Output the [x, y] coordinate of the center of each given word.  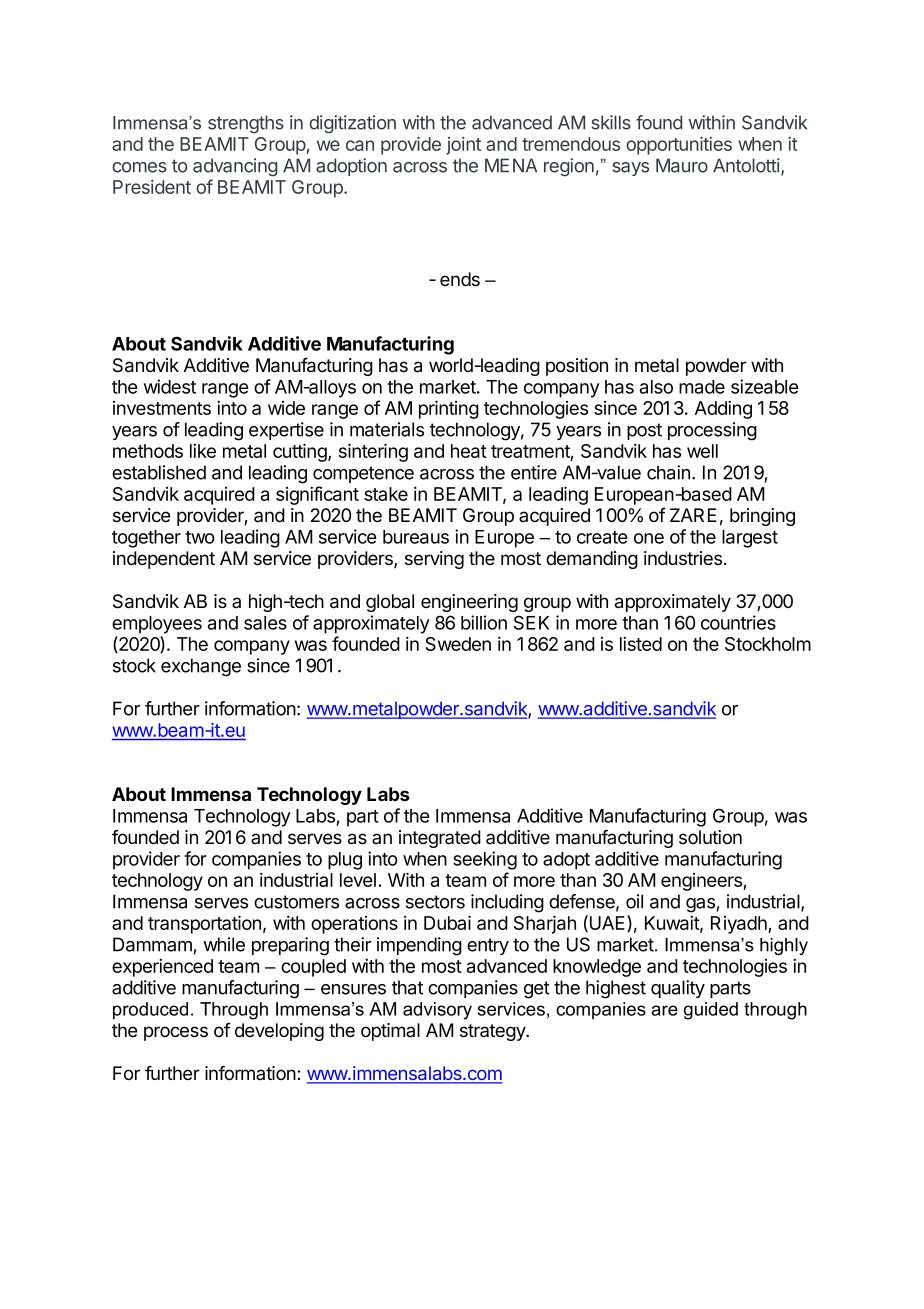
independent [164, 560]
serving [434, 560]
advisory [437, 1011]
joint [463, 146]
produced [150, 1011]
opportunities [679, 146]
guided [711, 1011]
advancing [235, 167]
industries [683, 558]
